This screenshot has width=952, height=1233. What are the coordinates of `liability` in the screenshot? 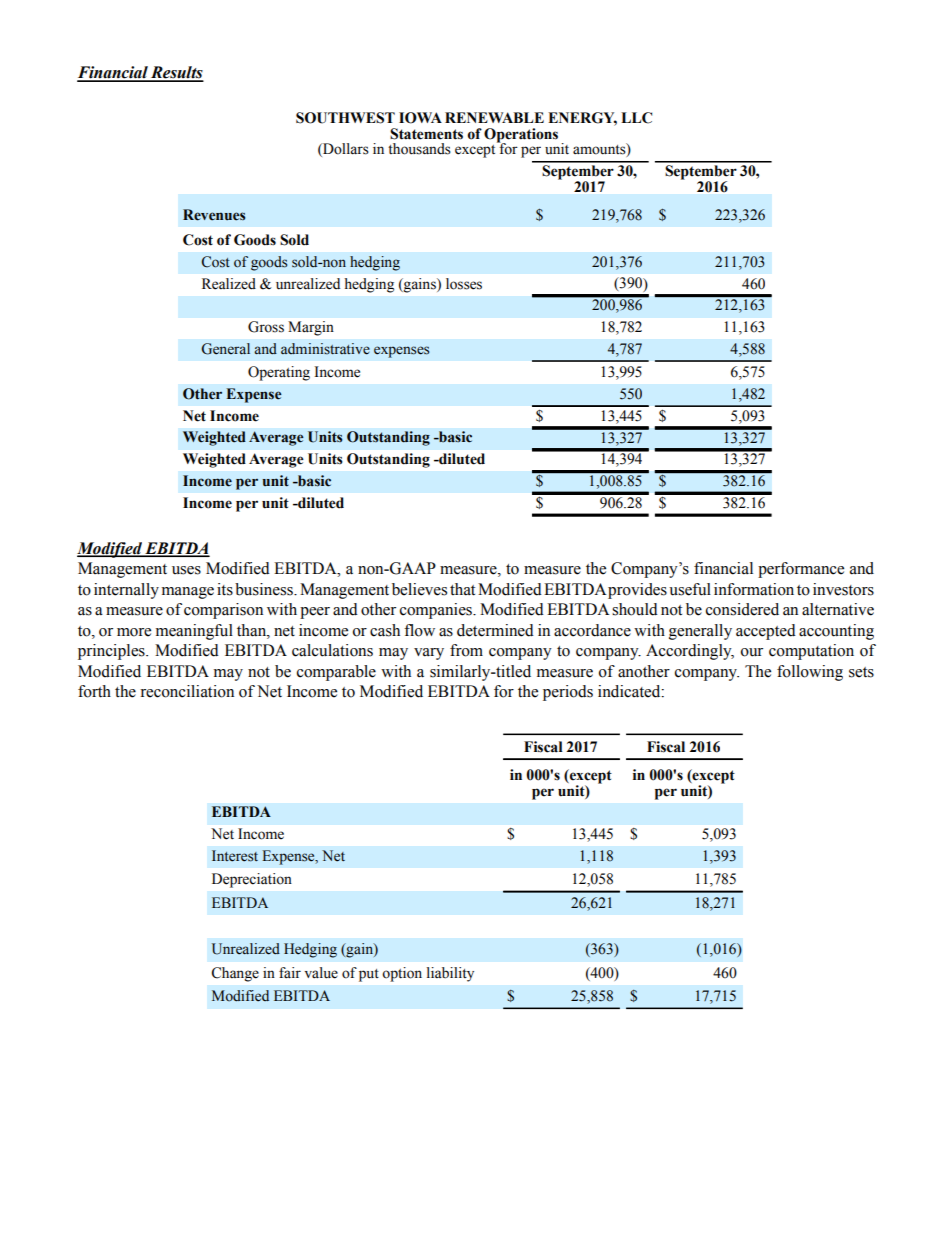 It's located at (450, 974).
